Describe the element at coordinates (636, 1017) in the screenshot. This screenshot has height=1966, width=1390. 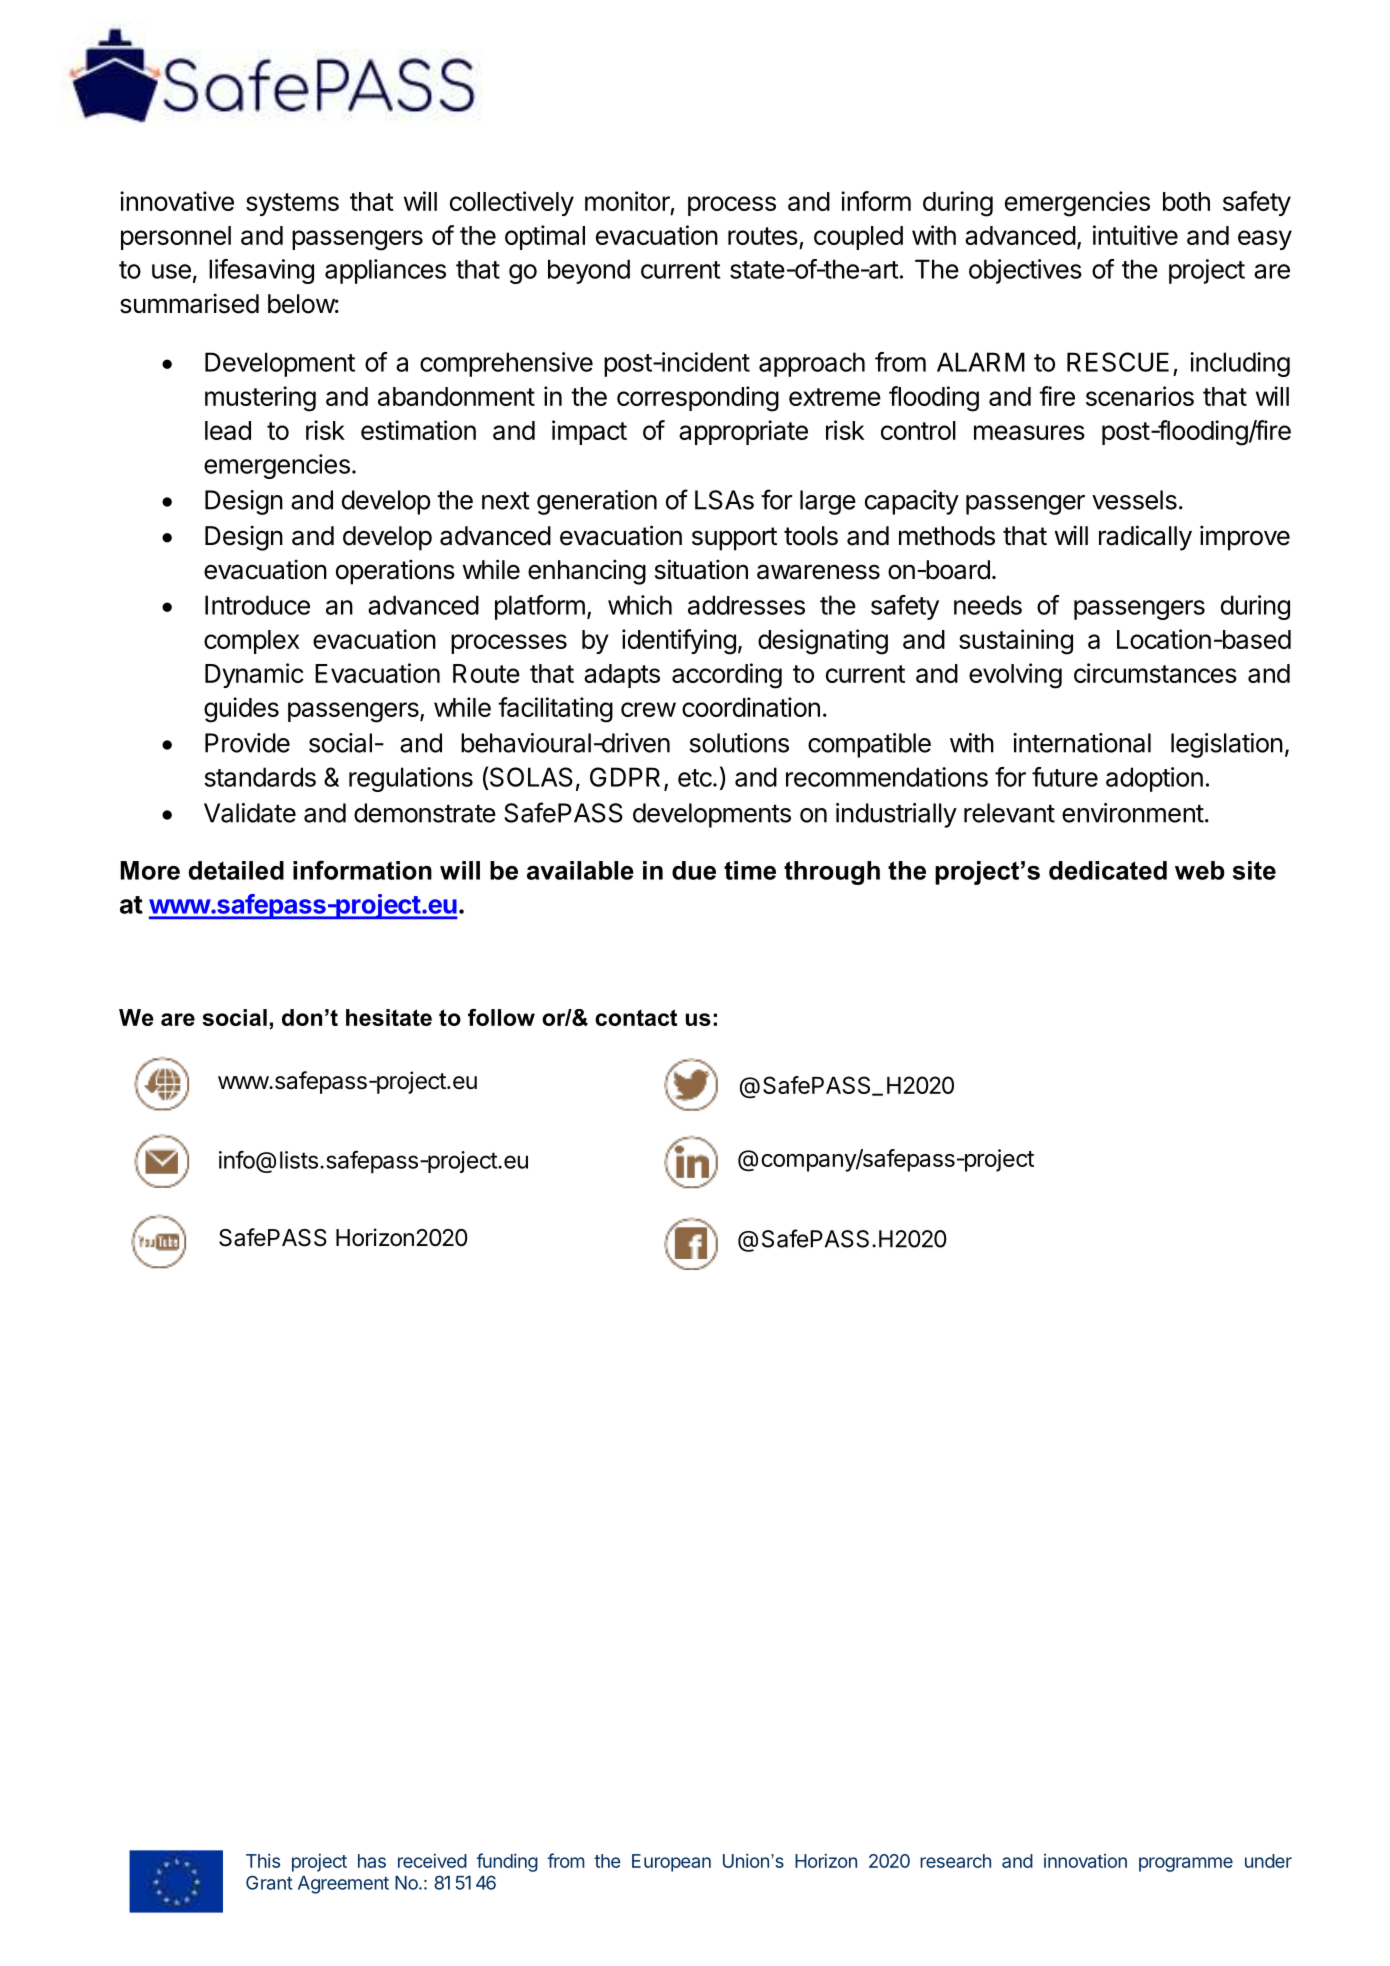
I see `contact` at that location.
